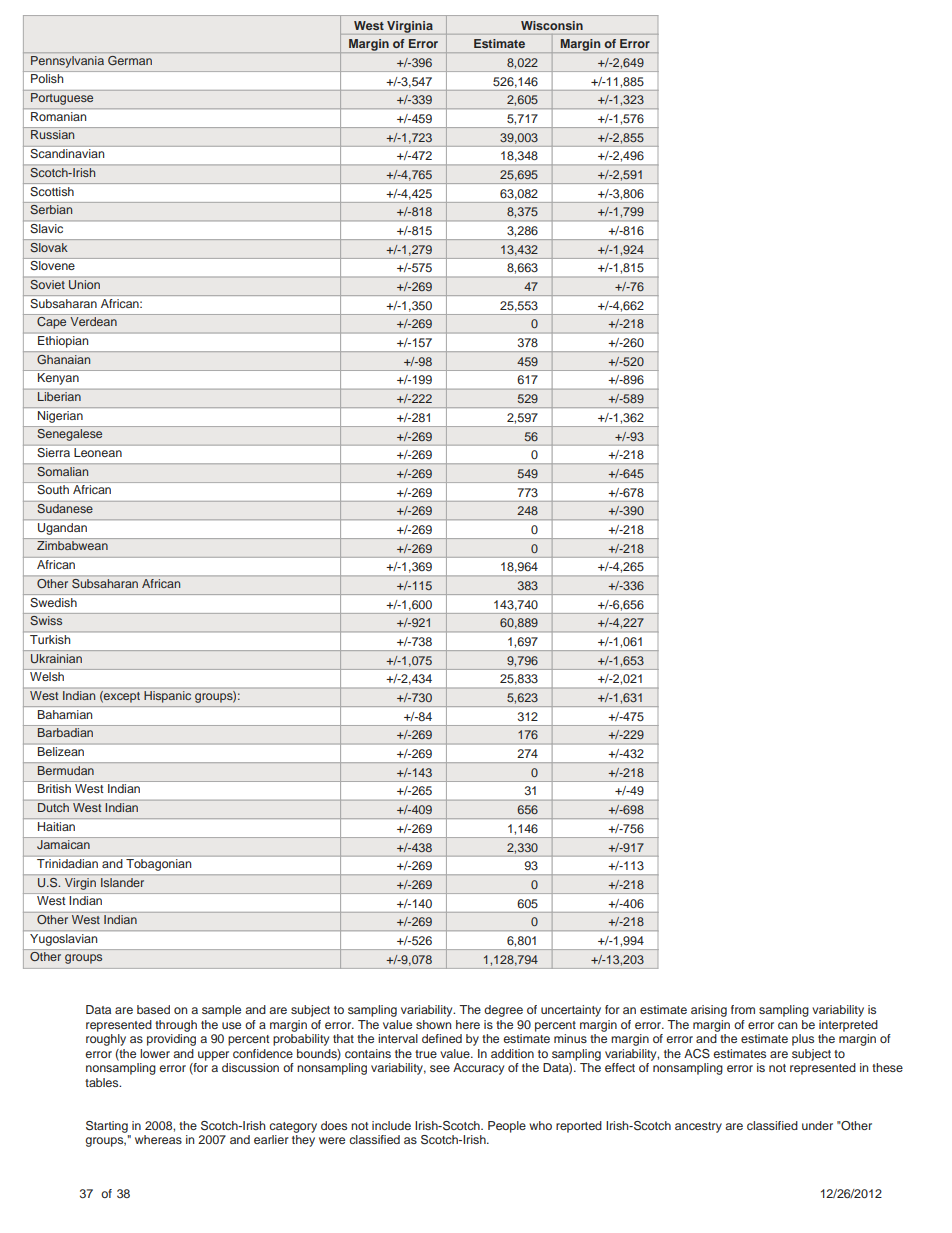  What do you see at coordinates (107, 1127) in the page?
I see `Starting` at bounding box center [107, 1127].
